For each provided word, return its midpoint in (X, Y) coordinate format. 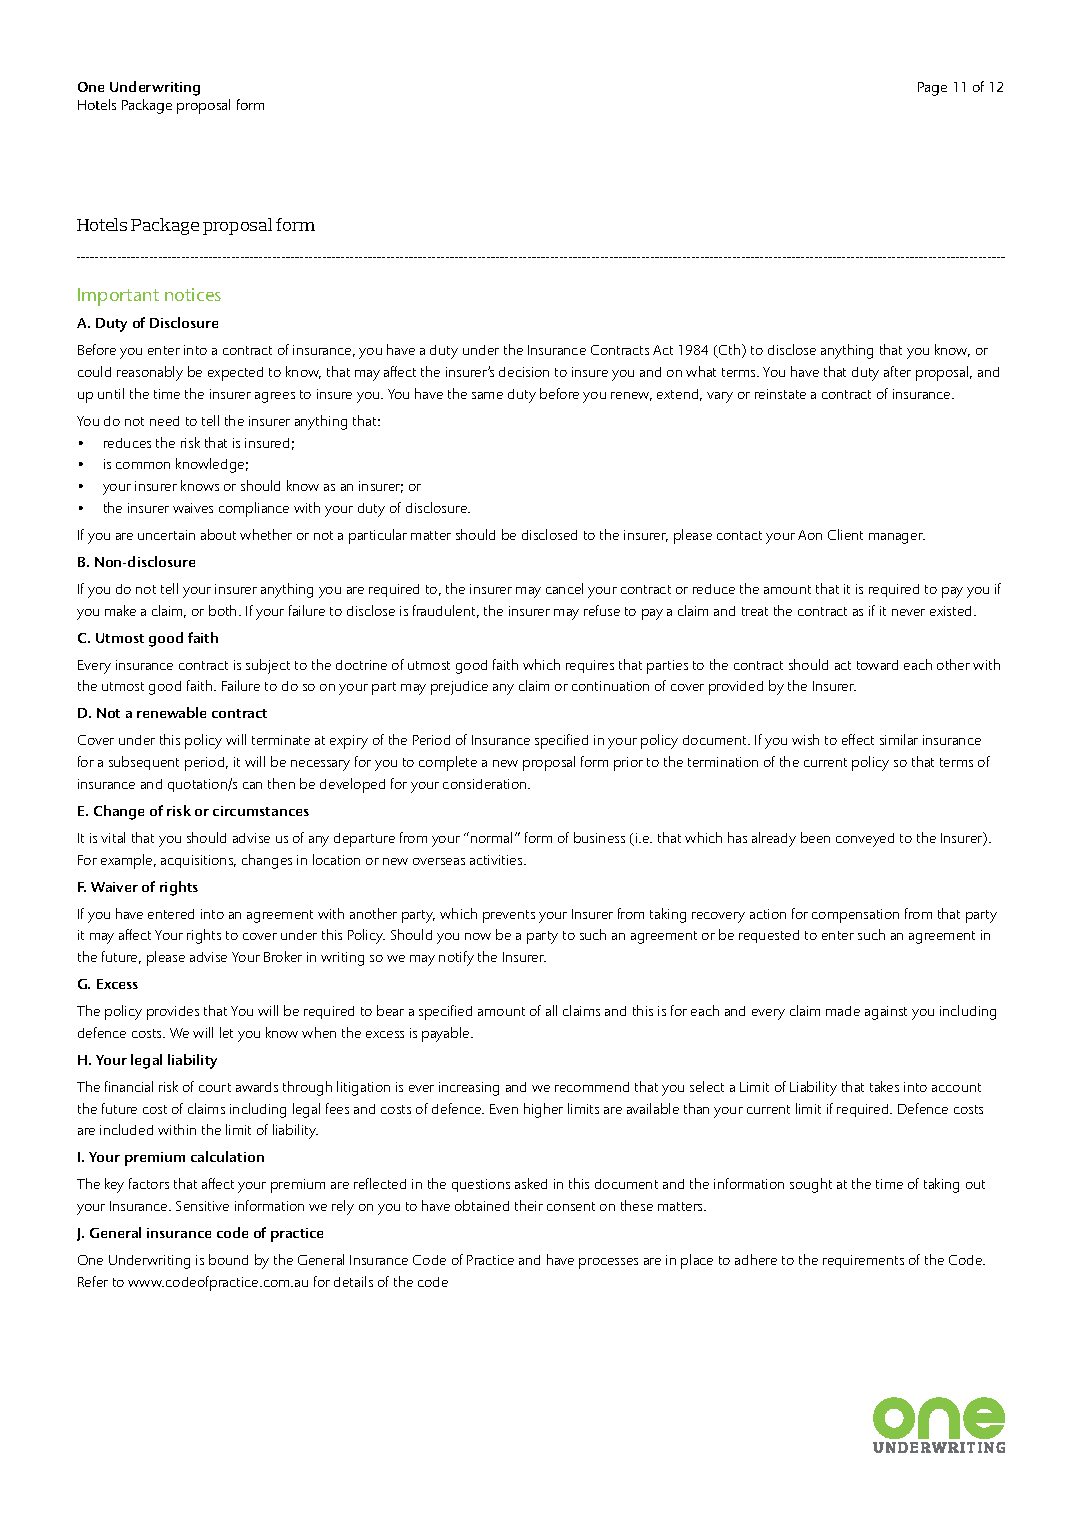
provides (173, 1013)
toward (877, 665)
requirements (863, 1261)
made (843, 1011)
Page (932, 89)
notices (193, 294)
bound (228, 1259)
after (897, 371)
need (164, 421)
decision (524, 372)
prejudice (459, 688)
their (529, 1205)
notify (456, 958)
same (487, 395)
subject (268, 666)
